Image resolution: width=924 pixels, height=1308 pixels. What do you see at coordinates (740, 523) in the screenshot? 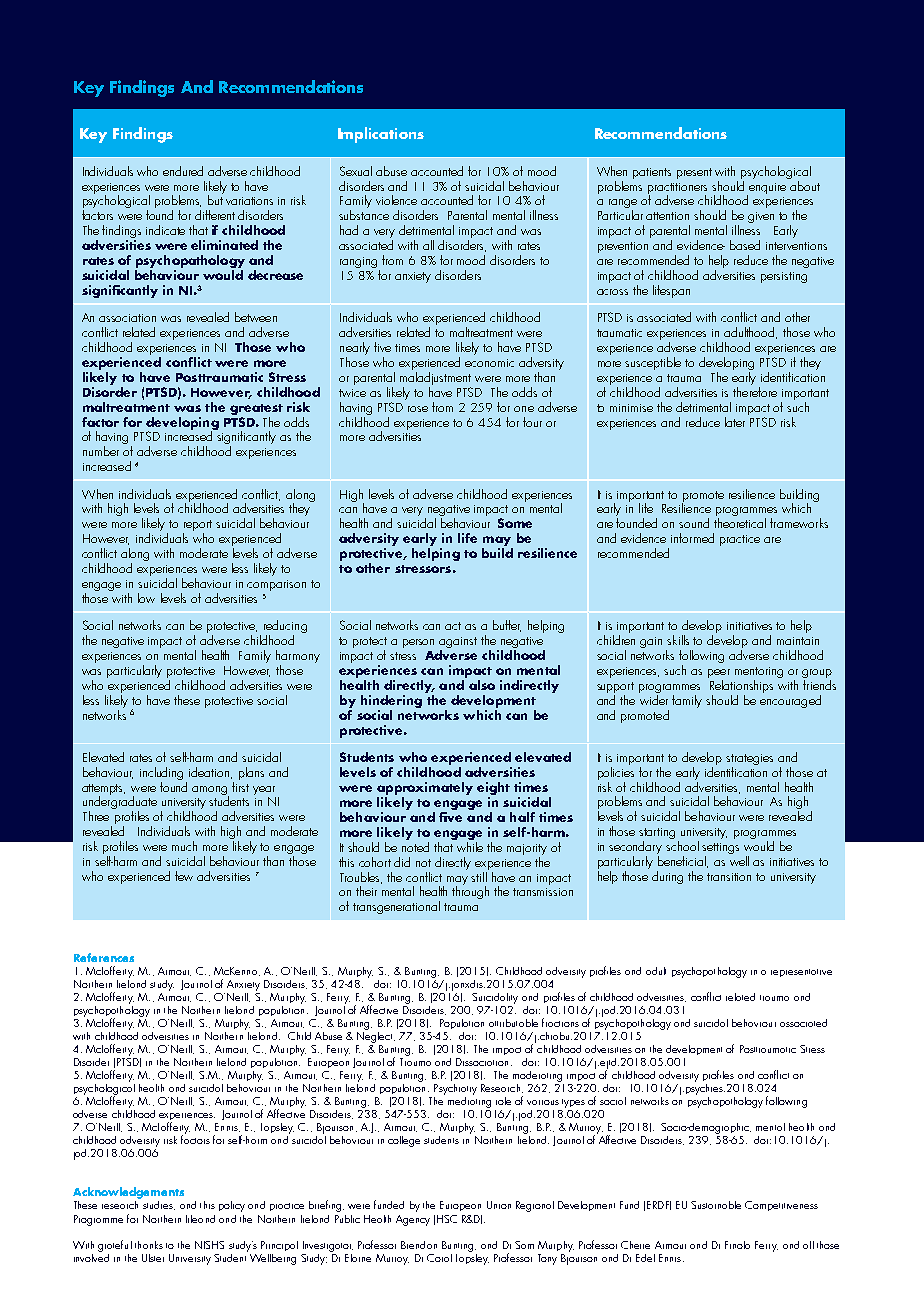
I see `theoretical` at bounding box center [740, 523].
